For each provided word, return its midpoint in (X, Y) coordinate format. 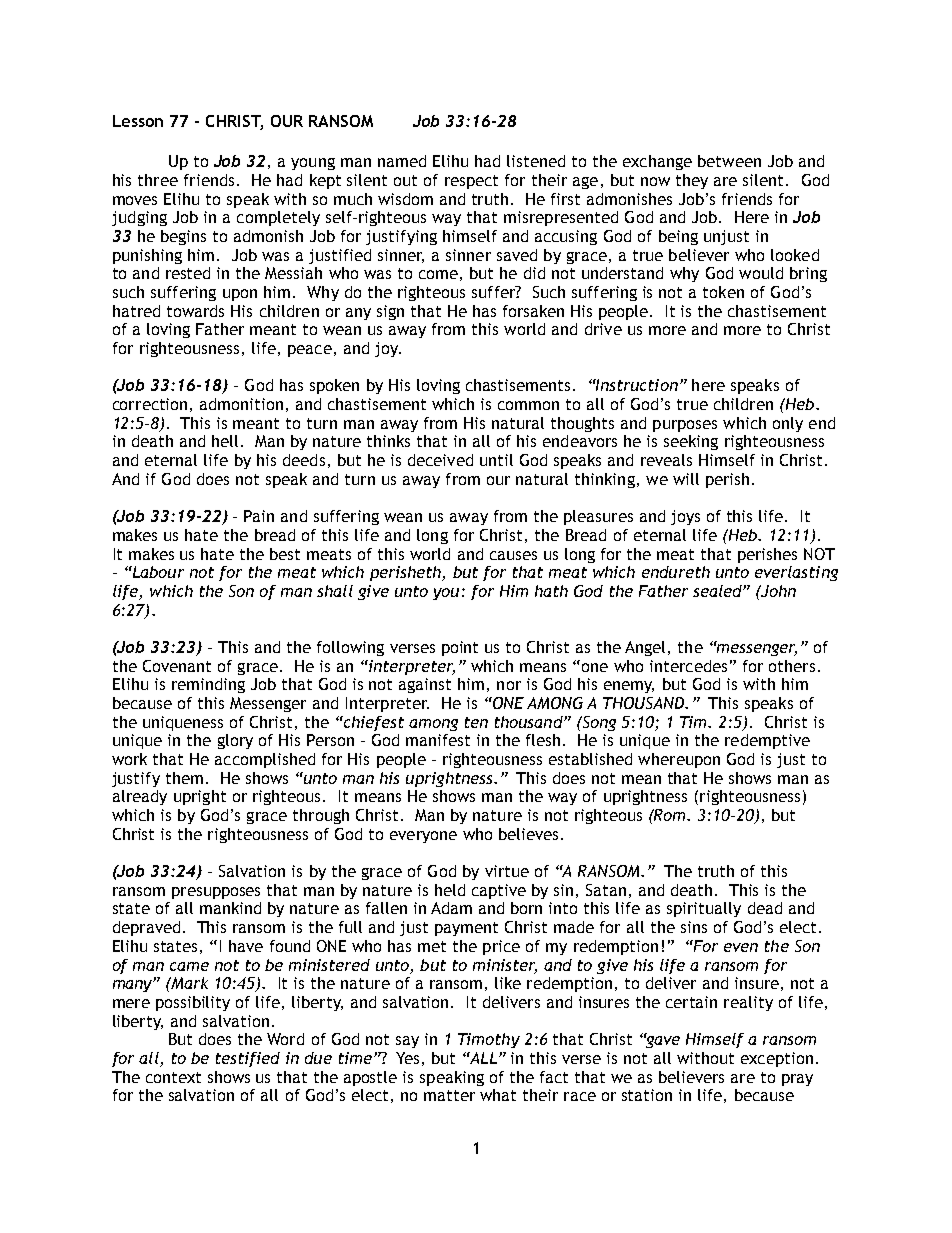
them (184, 778)
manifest (438, 740)
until (496, 460)
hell (225, 441)
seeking (691, 442)
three (158, 180)
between (729, 161)
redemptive (767, 741)
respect (471, 182)
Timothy (489, 1040)
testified (248, 1059)
